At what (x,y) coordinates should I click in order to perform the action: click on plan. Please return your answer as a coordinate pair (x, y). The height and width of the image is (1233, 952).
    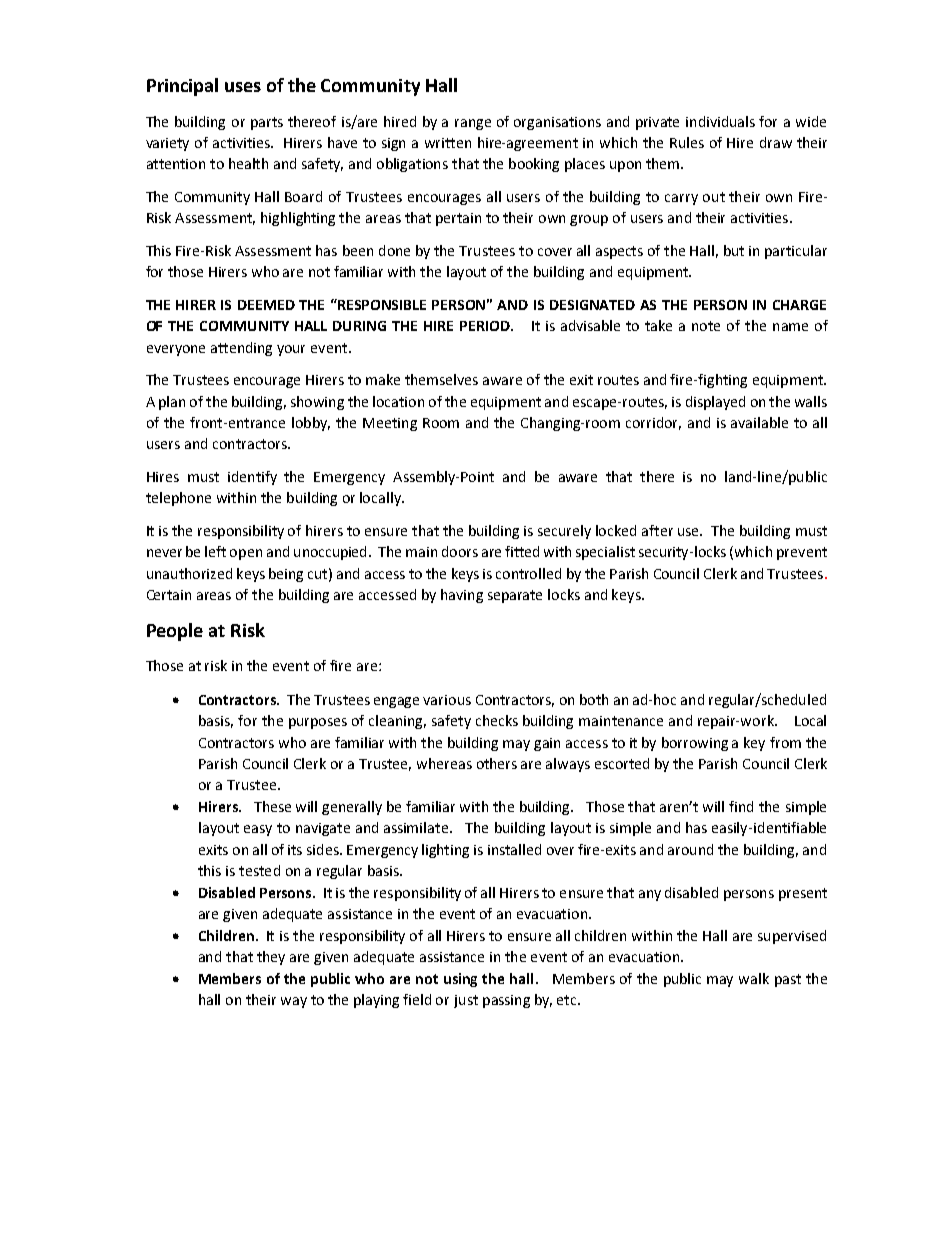
    Looking at the image, I should click on (172, 403).
